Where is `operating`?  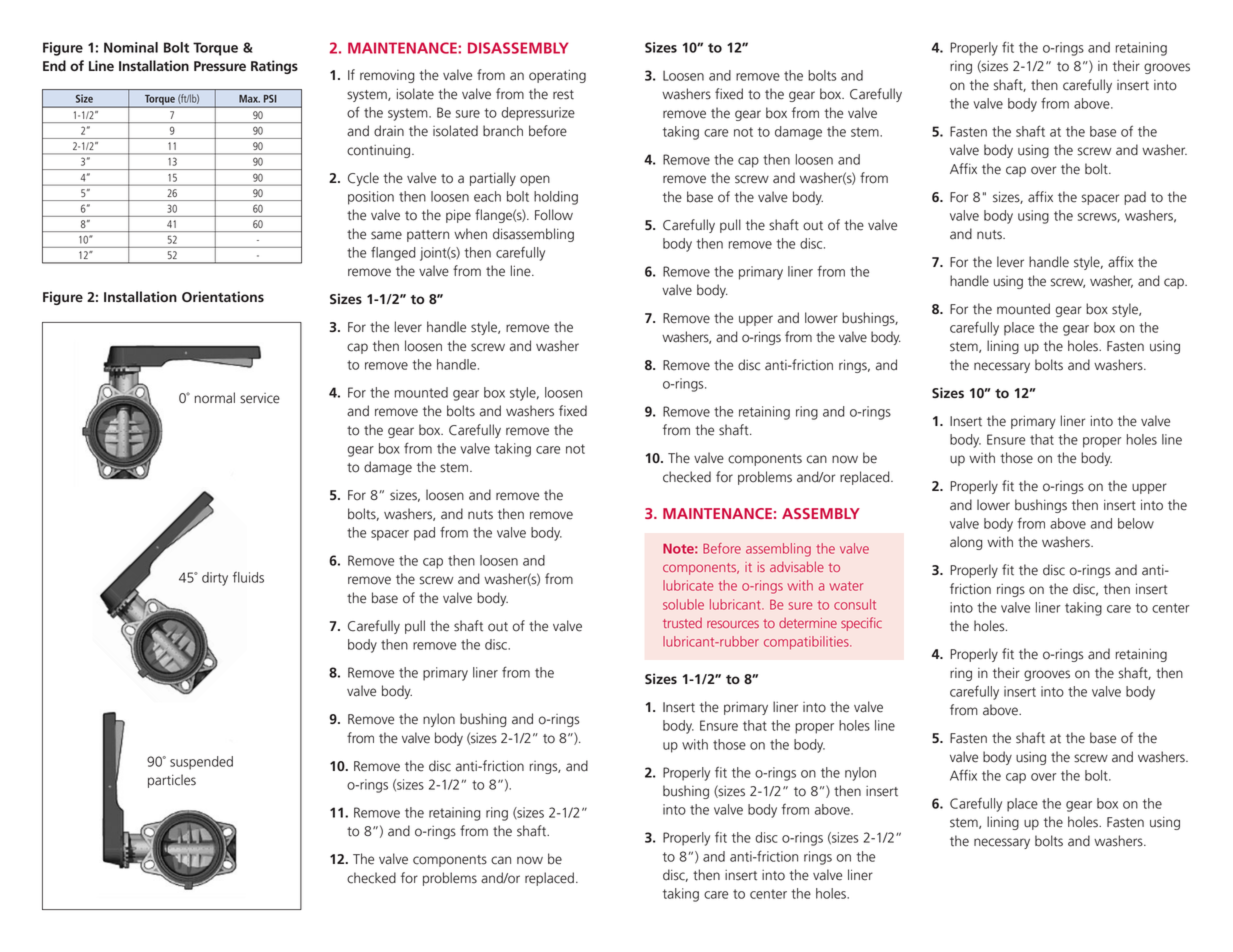
operating is located at coordinates (557, 76).
